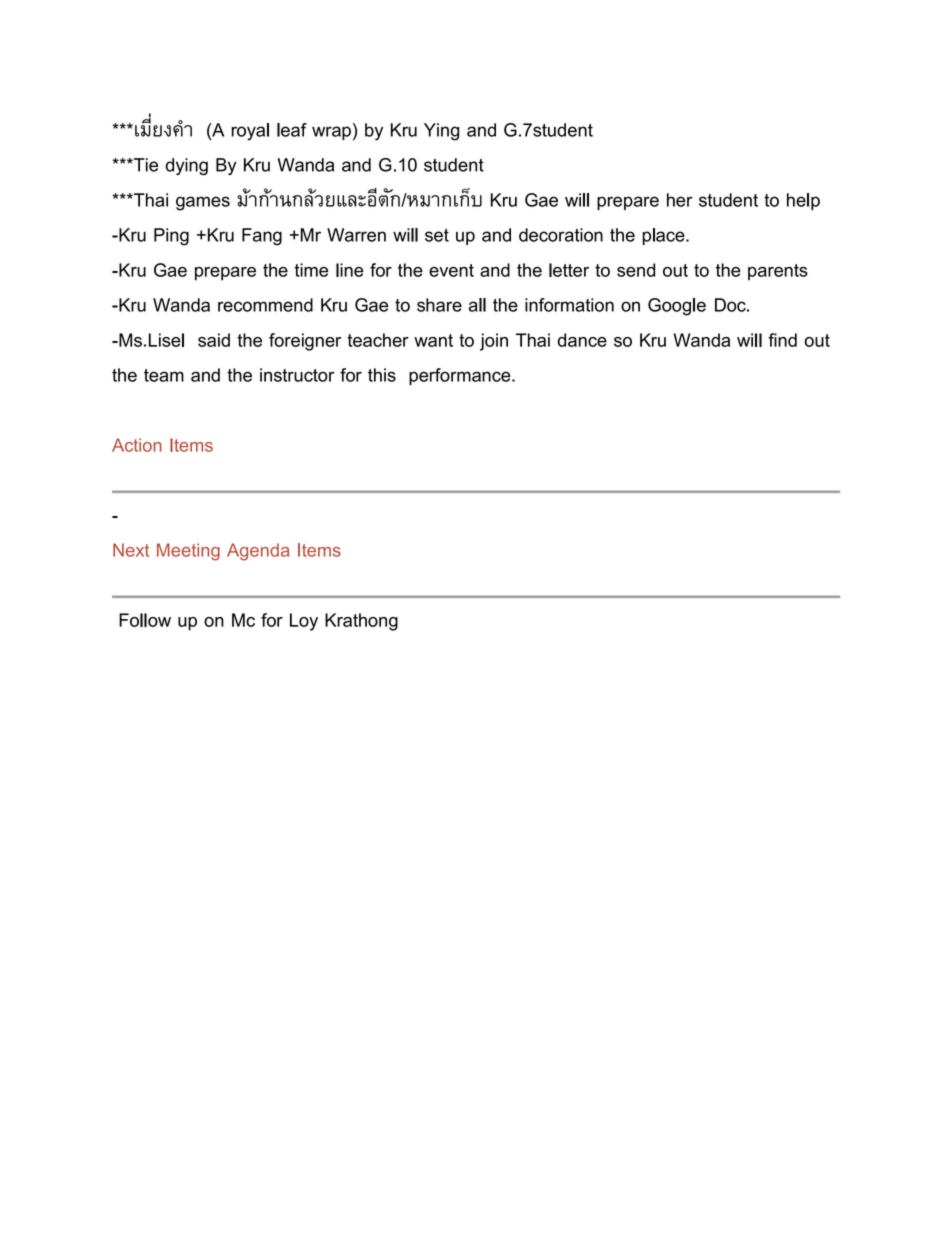  Describe the element at coordinates (331, 133) in the page. I see `wrap` at that location.
